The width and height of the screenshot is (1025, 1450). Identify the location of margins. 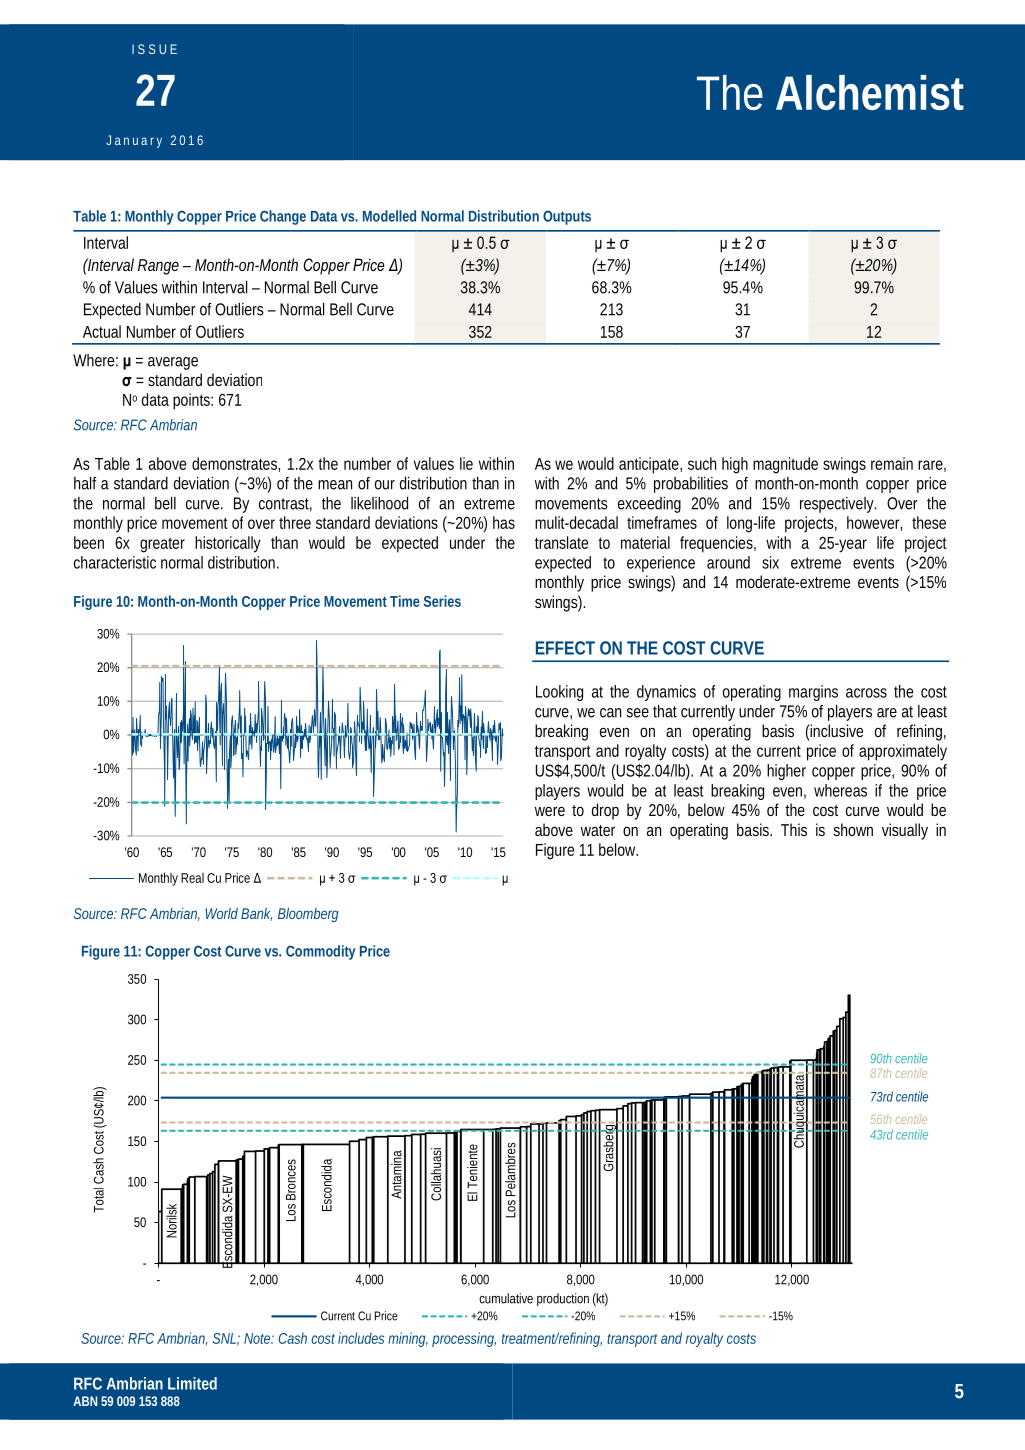
(813, 693).
